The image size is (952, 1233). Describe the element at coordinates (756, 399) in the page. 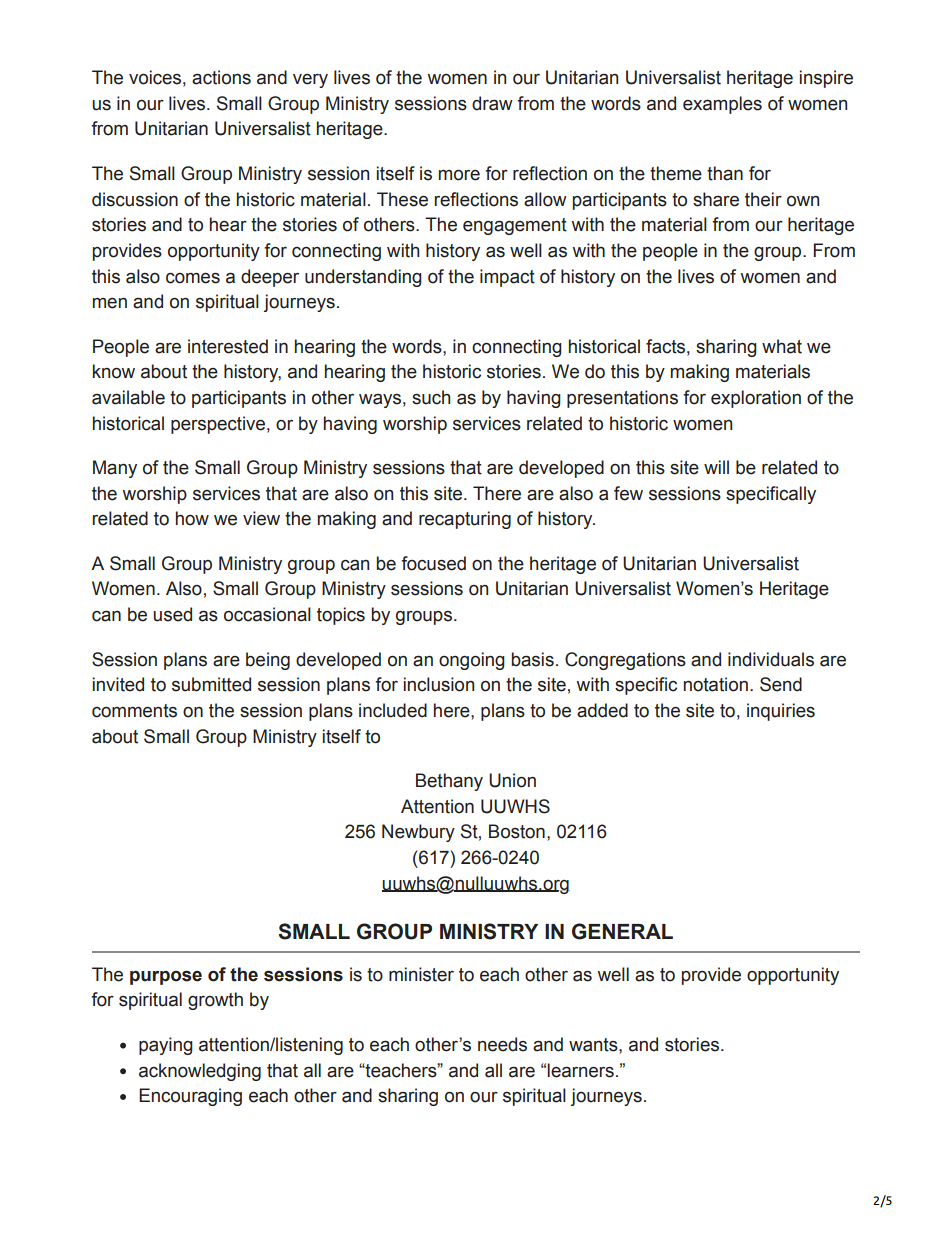

I see `exploration` at that location.
